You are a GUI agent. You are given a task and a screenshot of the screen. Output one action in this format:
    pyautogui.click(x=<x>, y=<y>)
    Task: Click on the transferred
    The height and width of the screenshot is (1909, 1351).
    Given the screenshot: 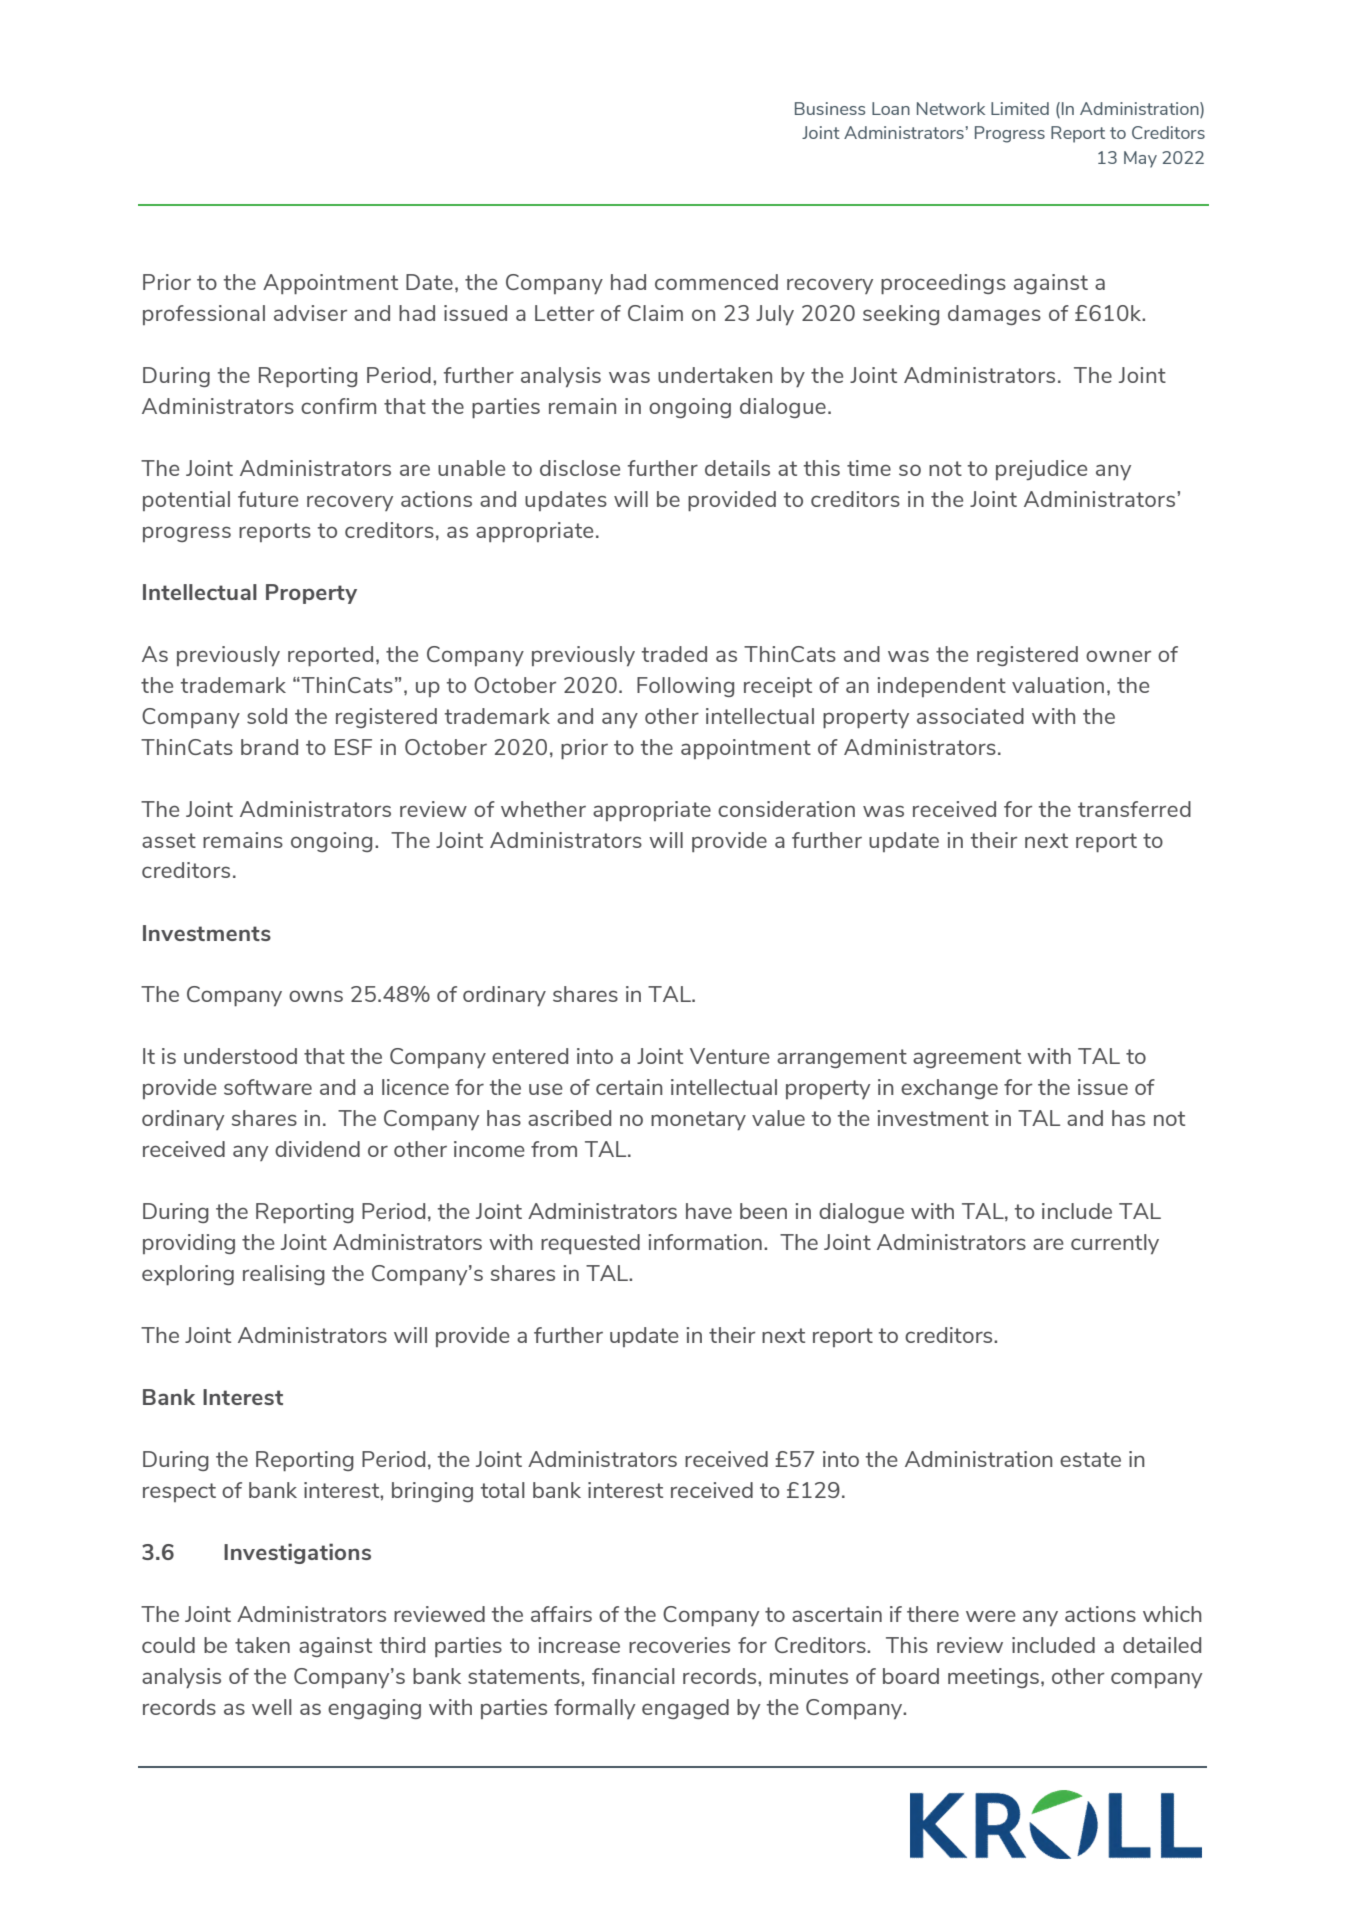 What is the action you would take?
    pyautogui.click(x=1134, y=809)
